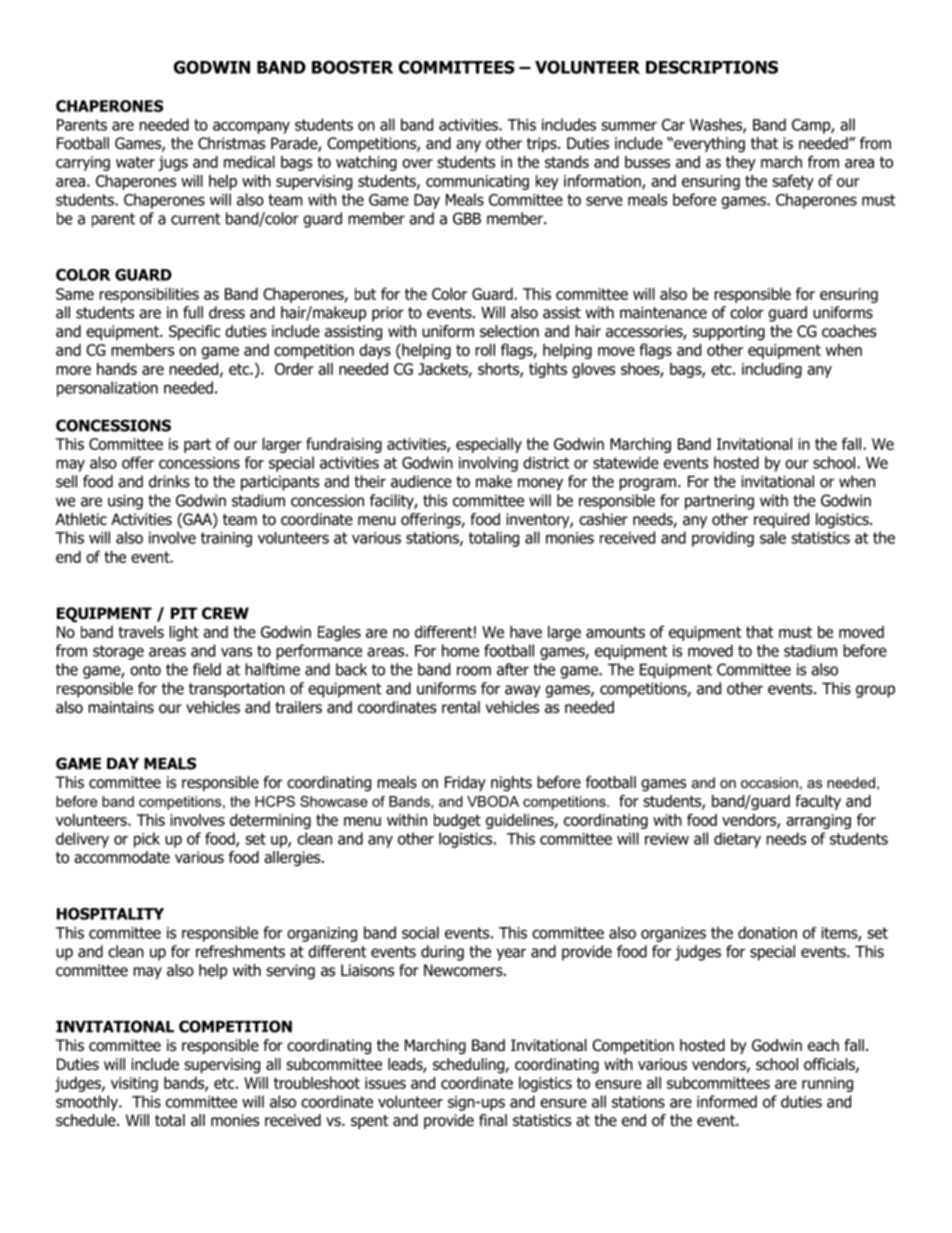 The image size is (952, 1233). What do you see at coordinates (526, 632) in the document?
I see `have` at bounding box center [526, 632].
